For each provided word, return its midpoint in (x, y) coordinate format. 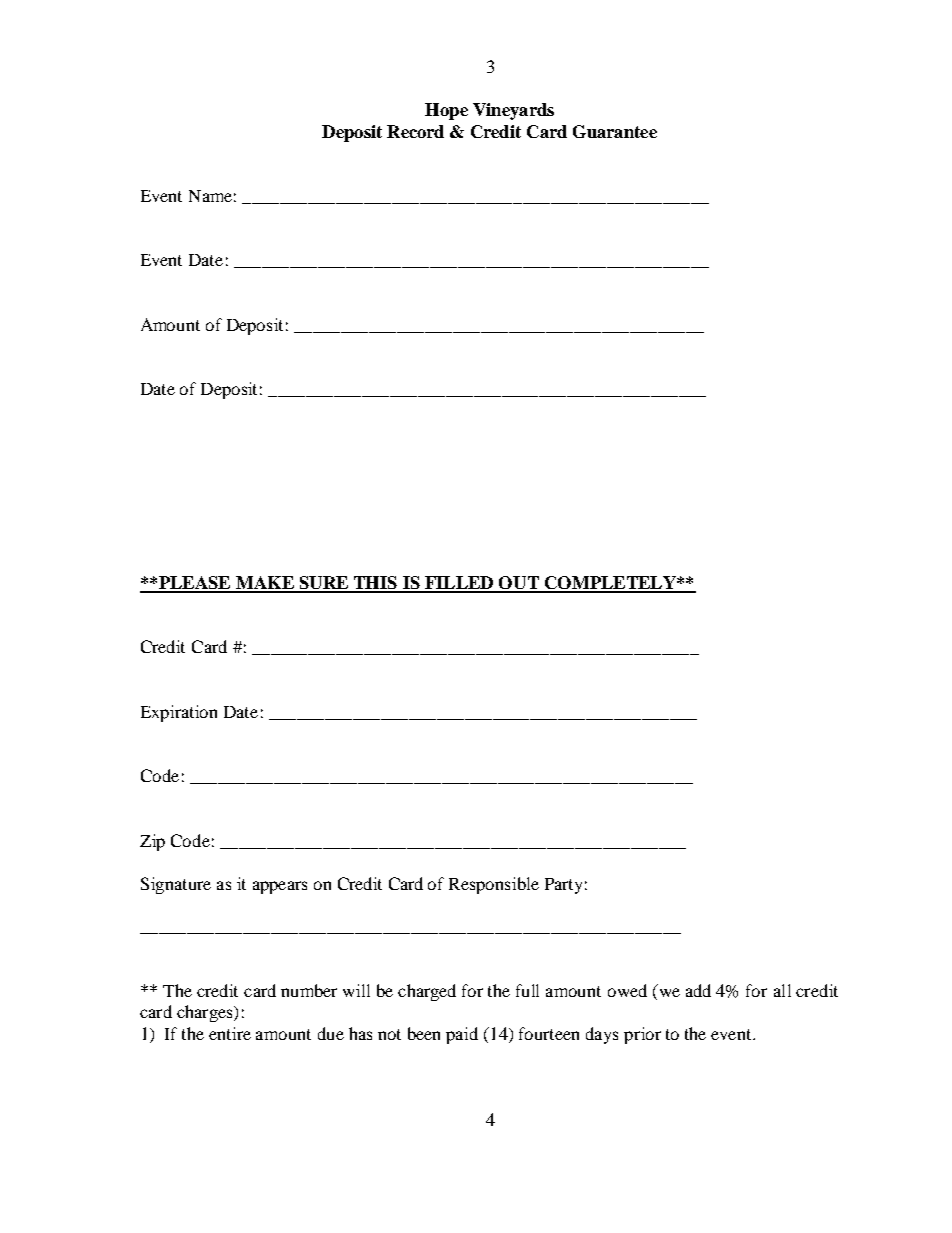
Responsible (494, 885)
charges (206, 1013)
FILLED (459, 584)
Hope (446, 111)
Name (210, 196)
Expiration (179, 713)
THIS (376, 584)
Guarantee (615, 131)
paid (462, 1035)
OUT (519, 584)
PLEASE (195, 584)
